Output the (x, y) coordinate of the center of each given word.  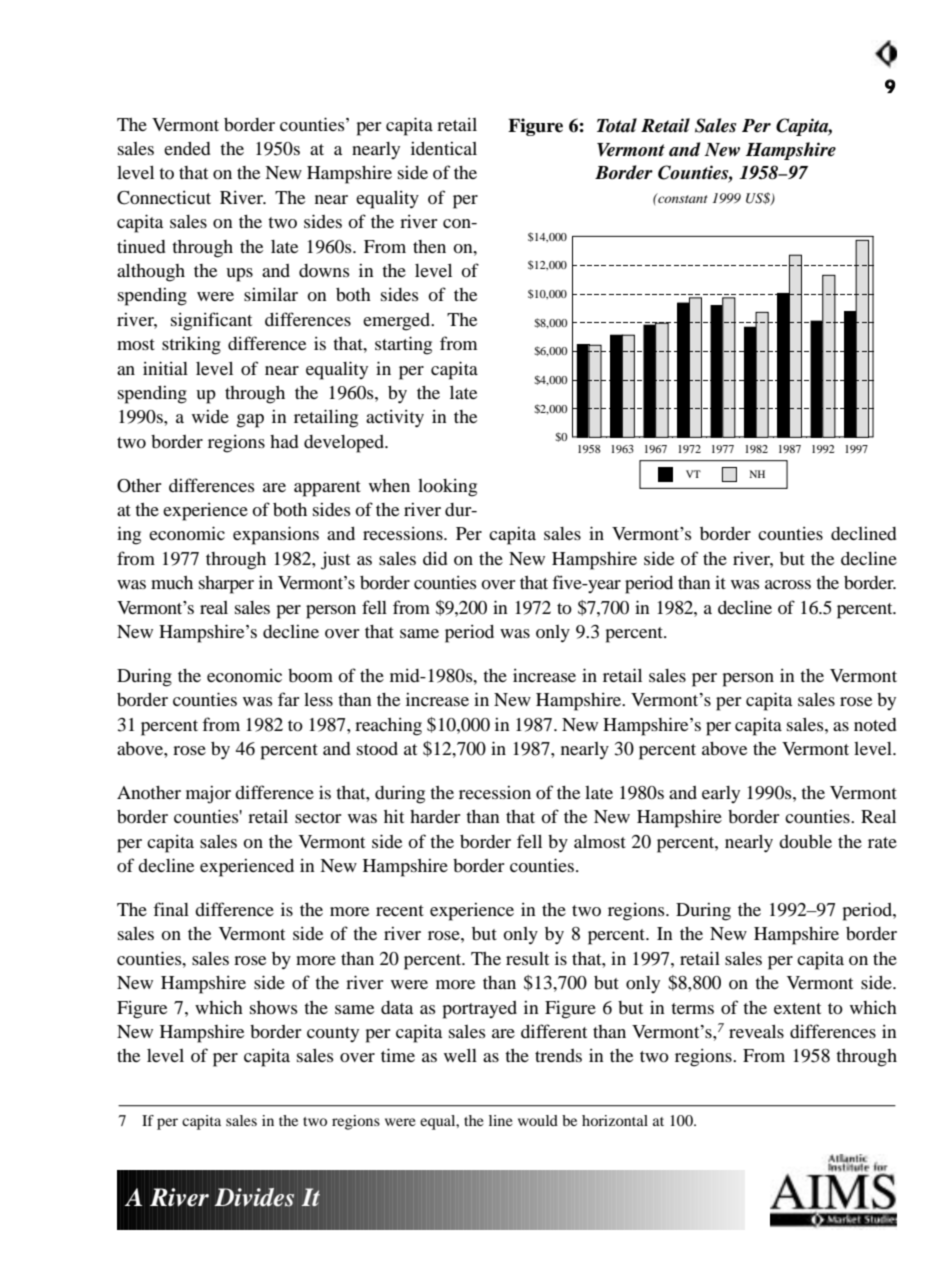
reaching (388, 727)
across (788, 584)
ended (187, 148)
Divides (254, 1197)
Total (617, 125)
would (538, 1120)
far (288, 699)
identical (444, 148)
